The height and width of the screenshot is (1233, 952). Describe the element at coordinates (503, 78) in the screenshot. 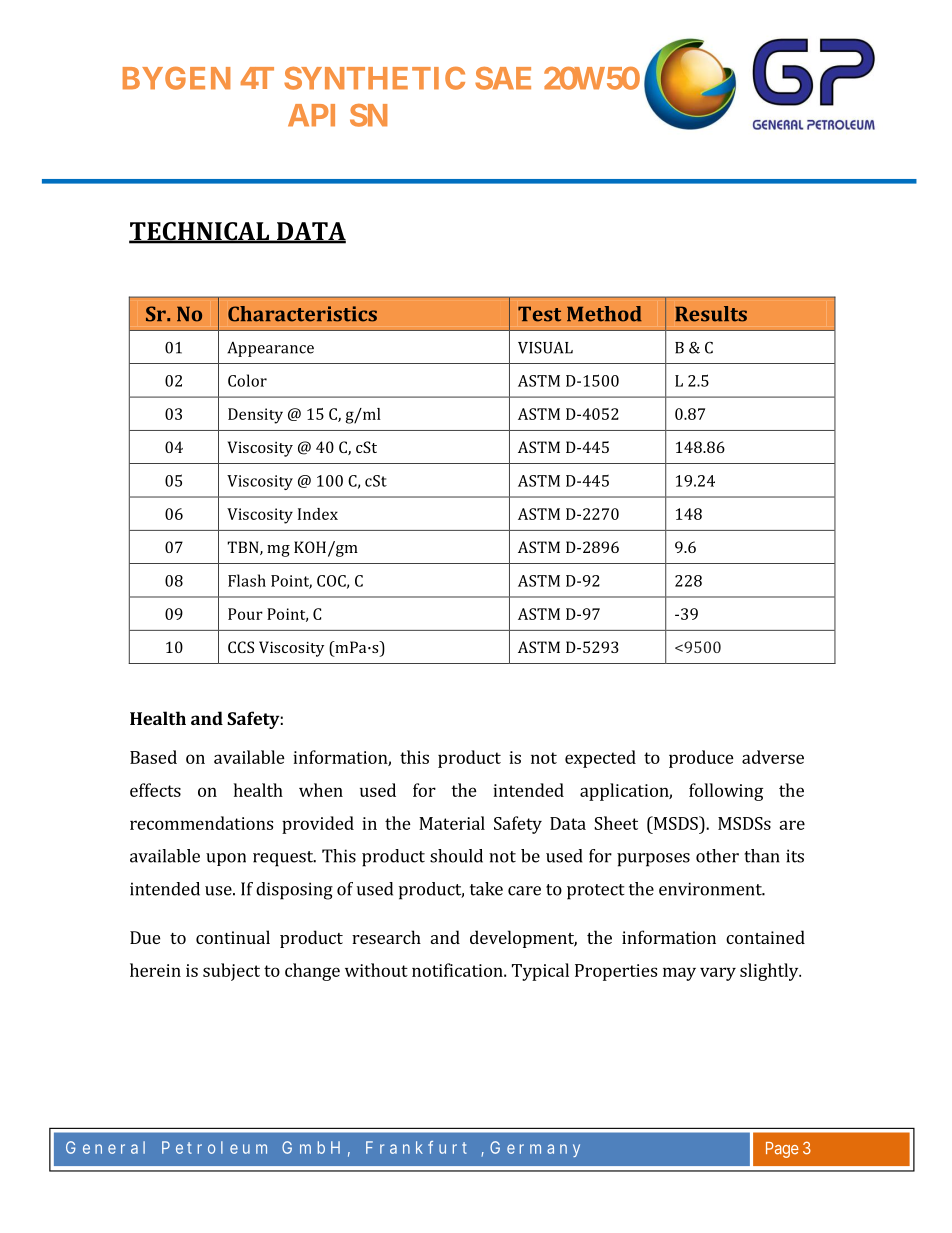

I see `SAE` at that location.
